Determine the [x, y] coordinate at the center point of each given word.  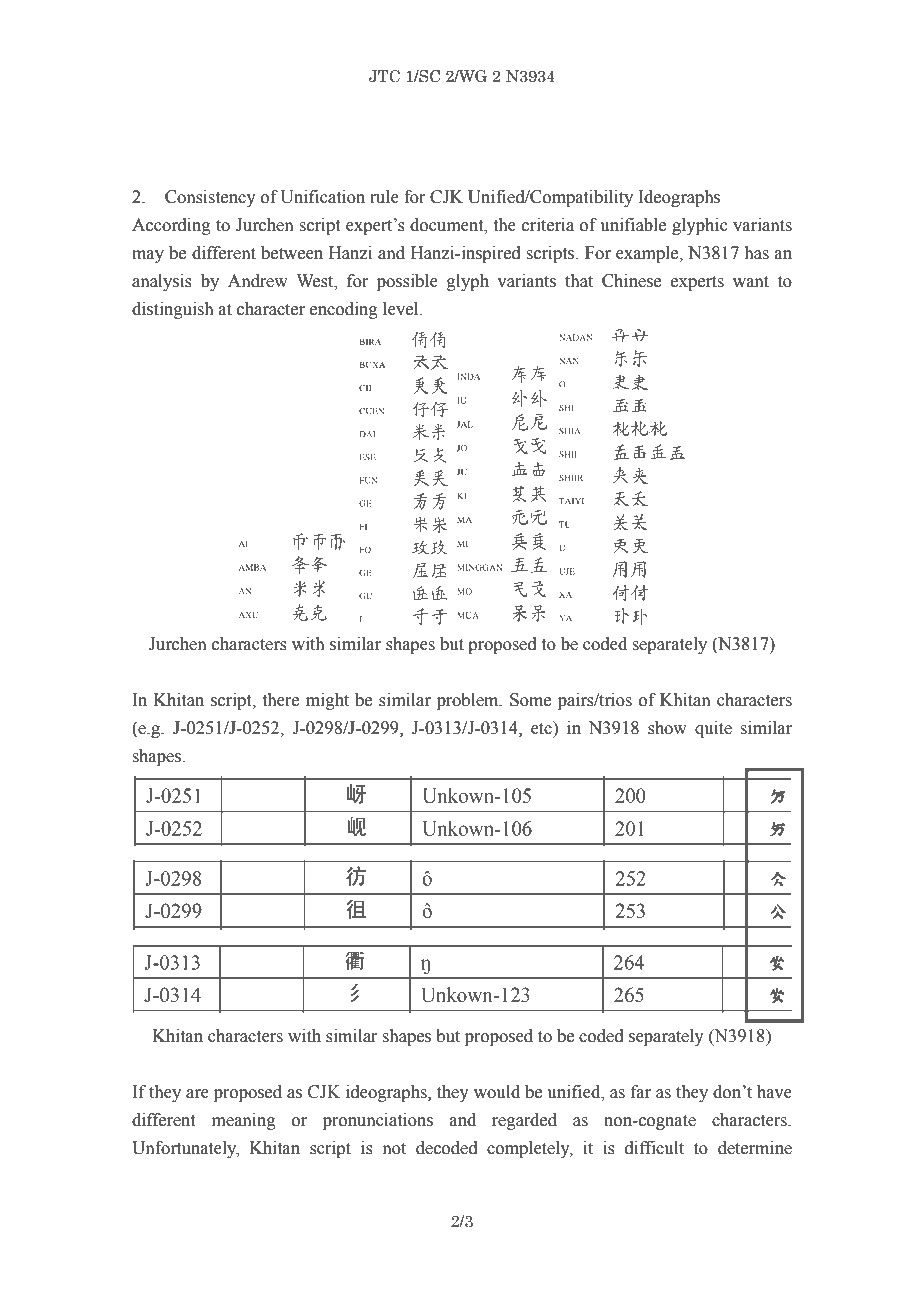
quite [713, 729]
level [402, 309]
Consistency [210, 198]
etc [542, 728]
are [197, 1094]
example [648, 254]
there [281, 700]
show [667, 728]
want [751, 282]
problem [469, 701]
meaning [244, 1121]
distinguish [173, 310]
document [448, 225]
